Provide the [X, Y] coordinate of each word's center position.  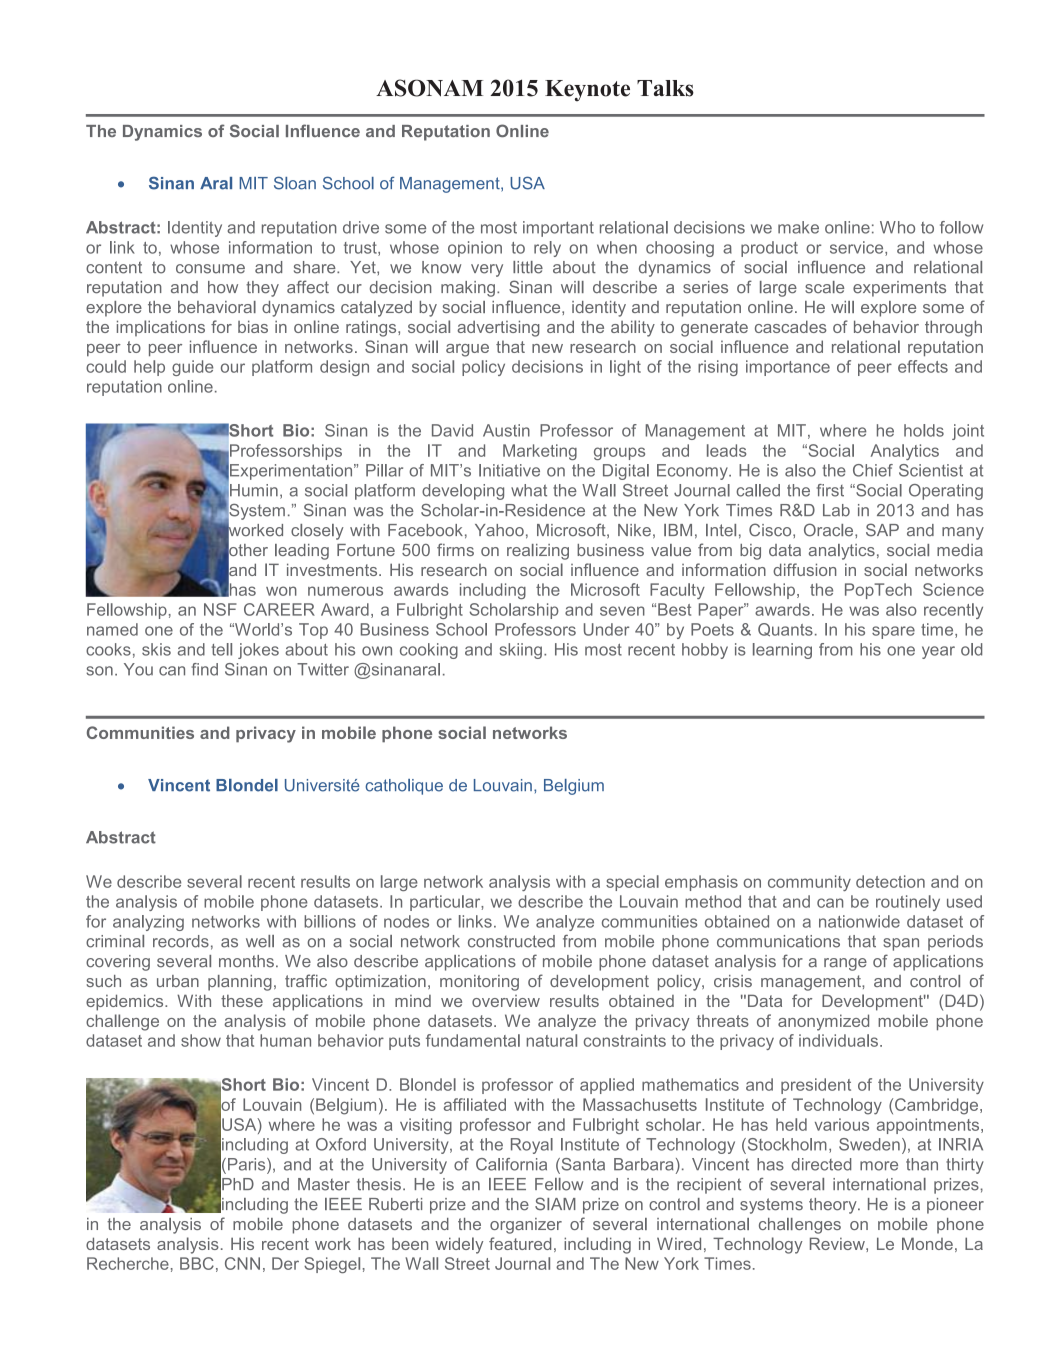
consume [210, 269]
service [858, 248]
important [558, 229]
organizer [526, 1226]
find [204, 669]
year [938, 652]
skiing [521, 651]
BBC [197, 1263]
